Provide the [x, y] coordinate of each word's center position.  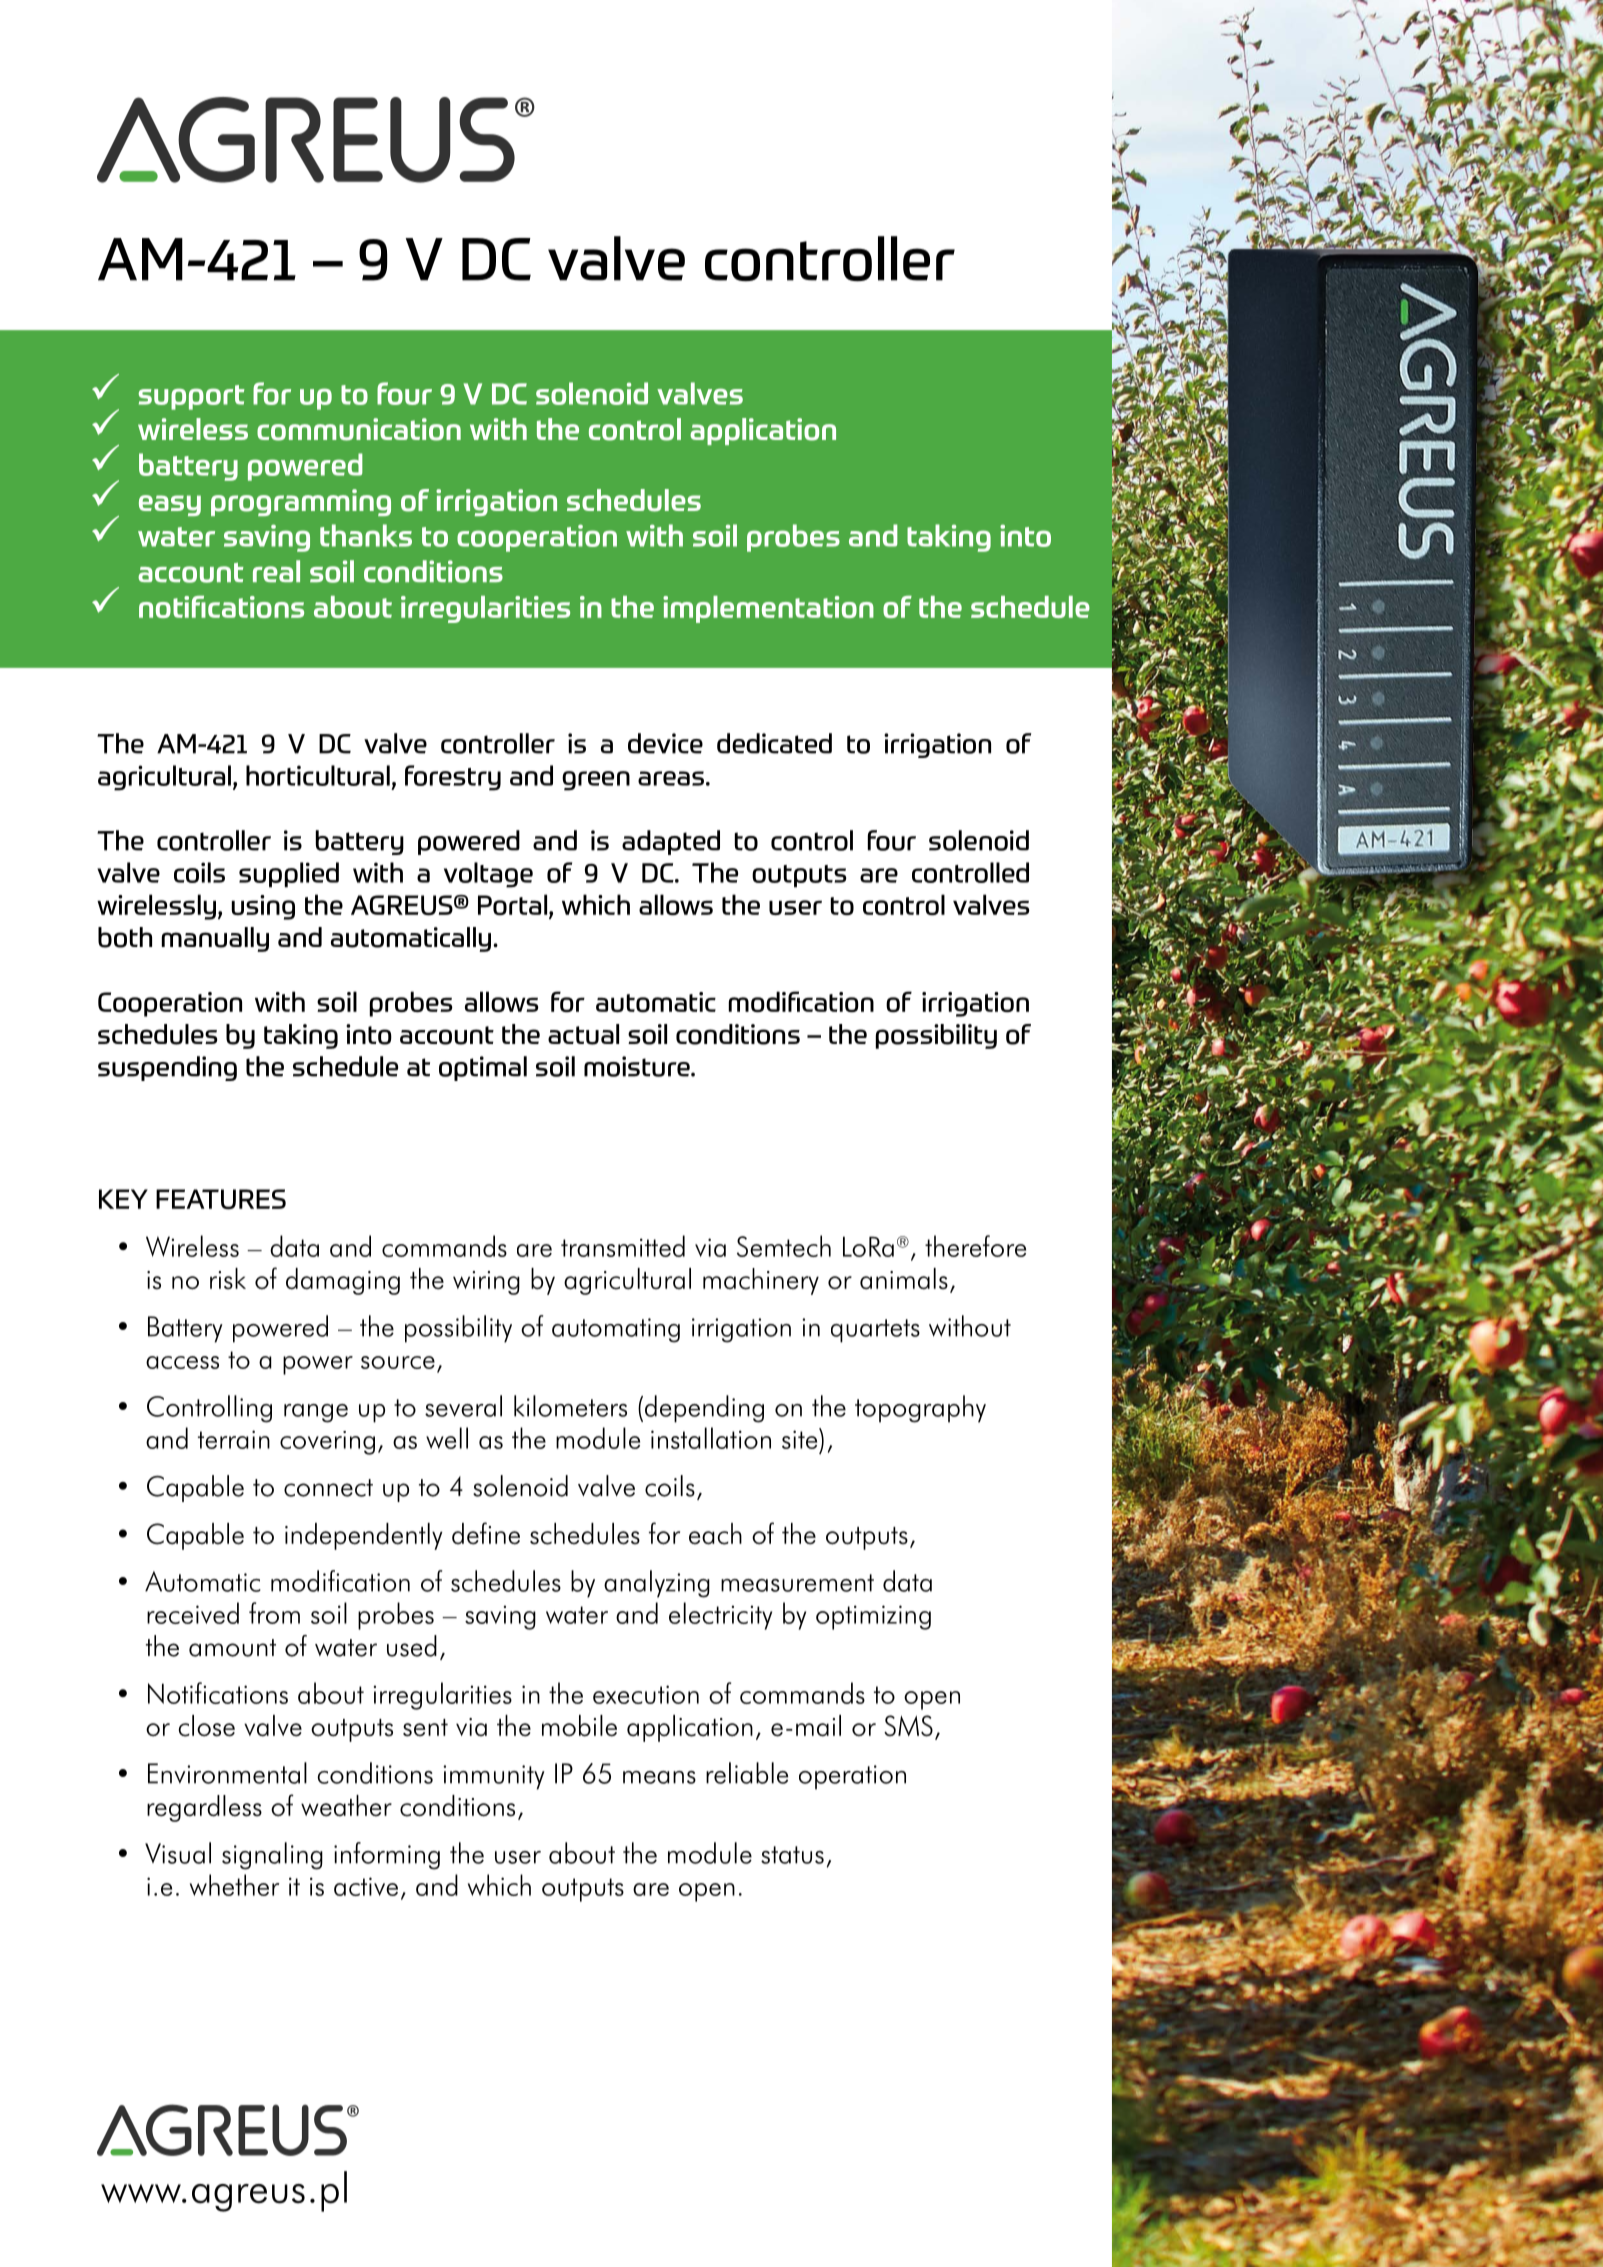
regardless [204, 1808]
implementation [768, 609]
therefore [975, 1246]
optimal [483, 1068]
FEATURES [221, 1199]
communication [359, 429]
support [192, 397]
